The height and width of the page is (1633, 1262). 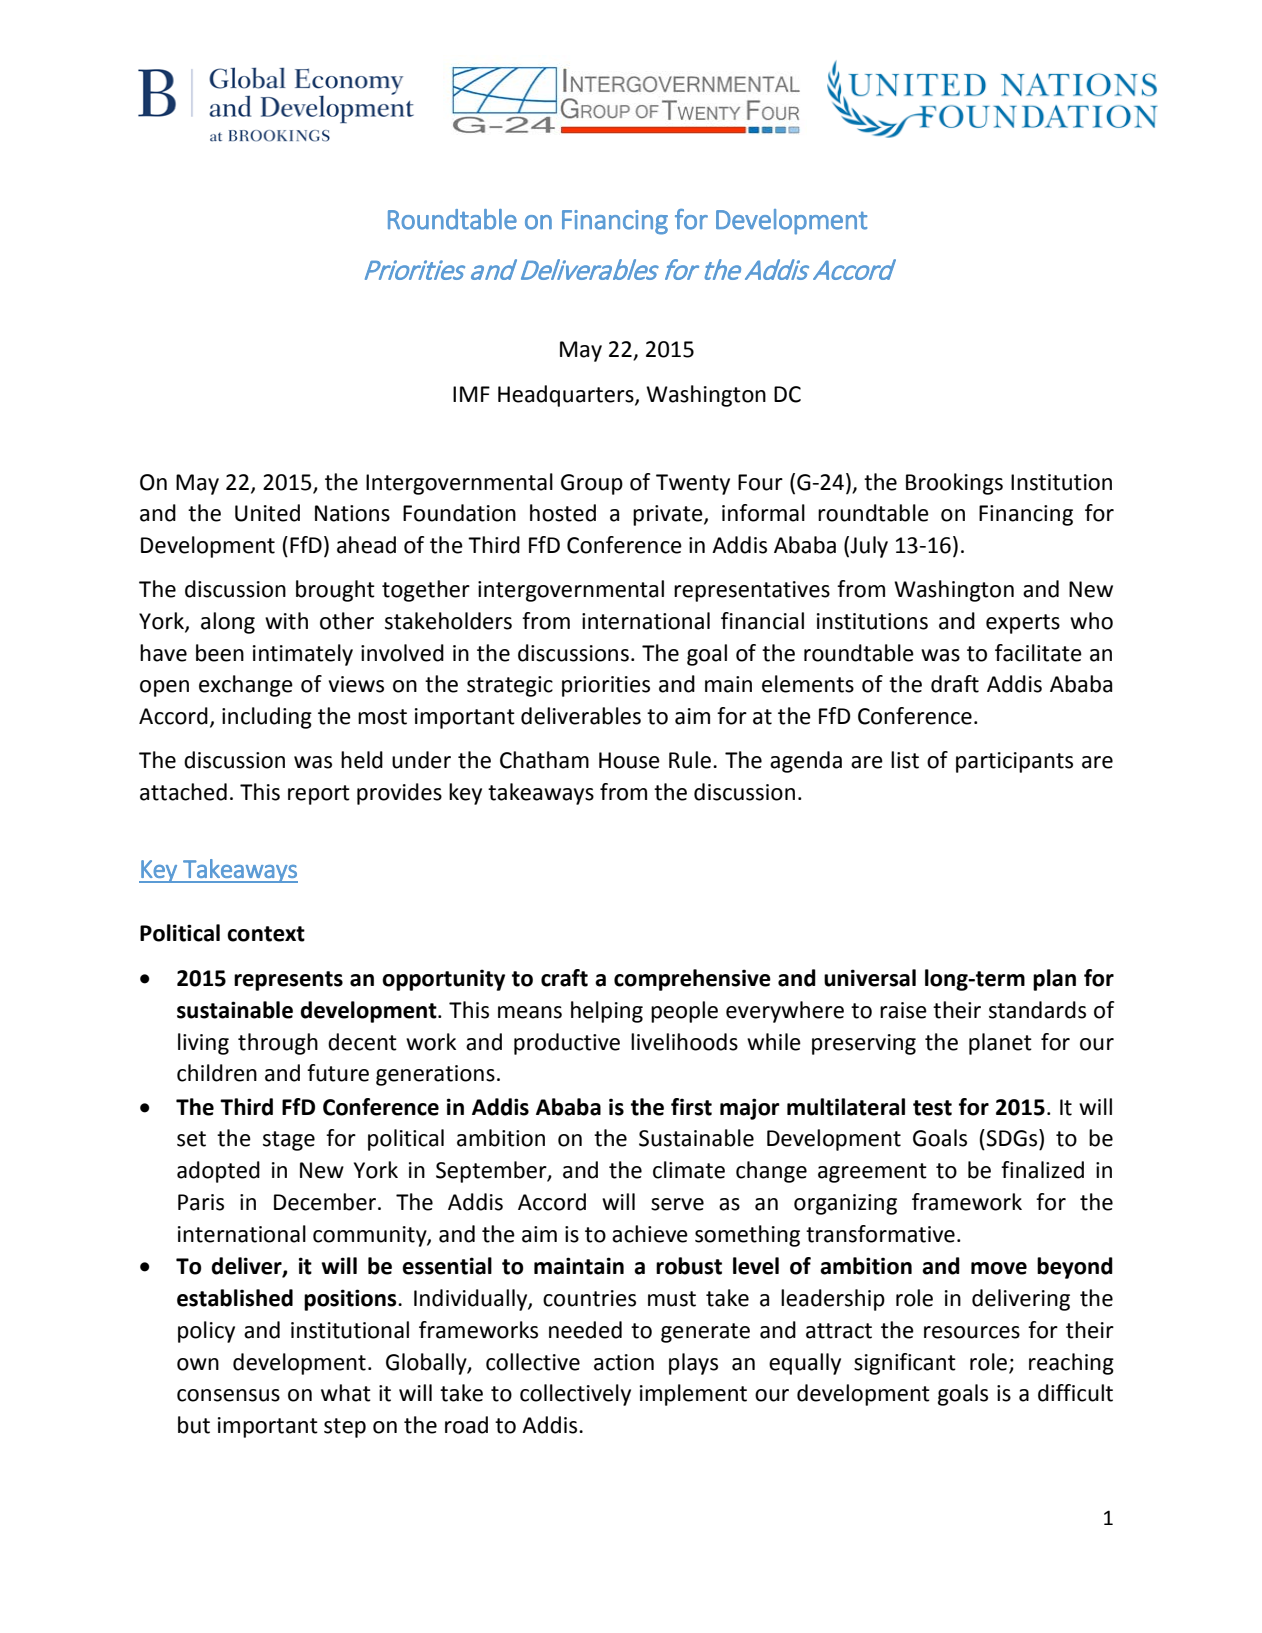 What do you see at coordinates (677, 1204) in the page?
I see `serve` at bounding box center [677, 1204].
